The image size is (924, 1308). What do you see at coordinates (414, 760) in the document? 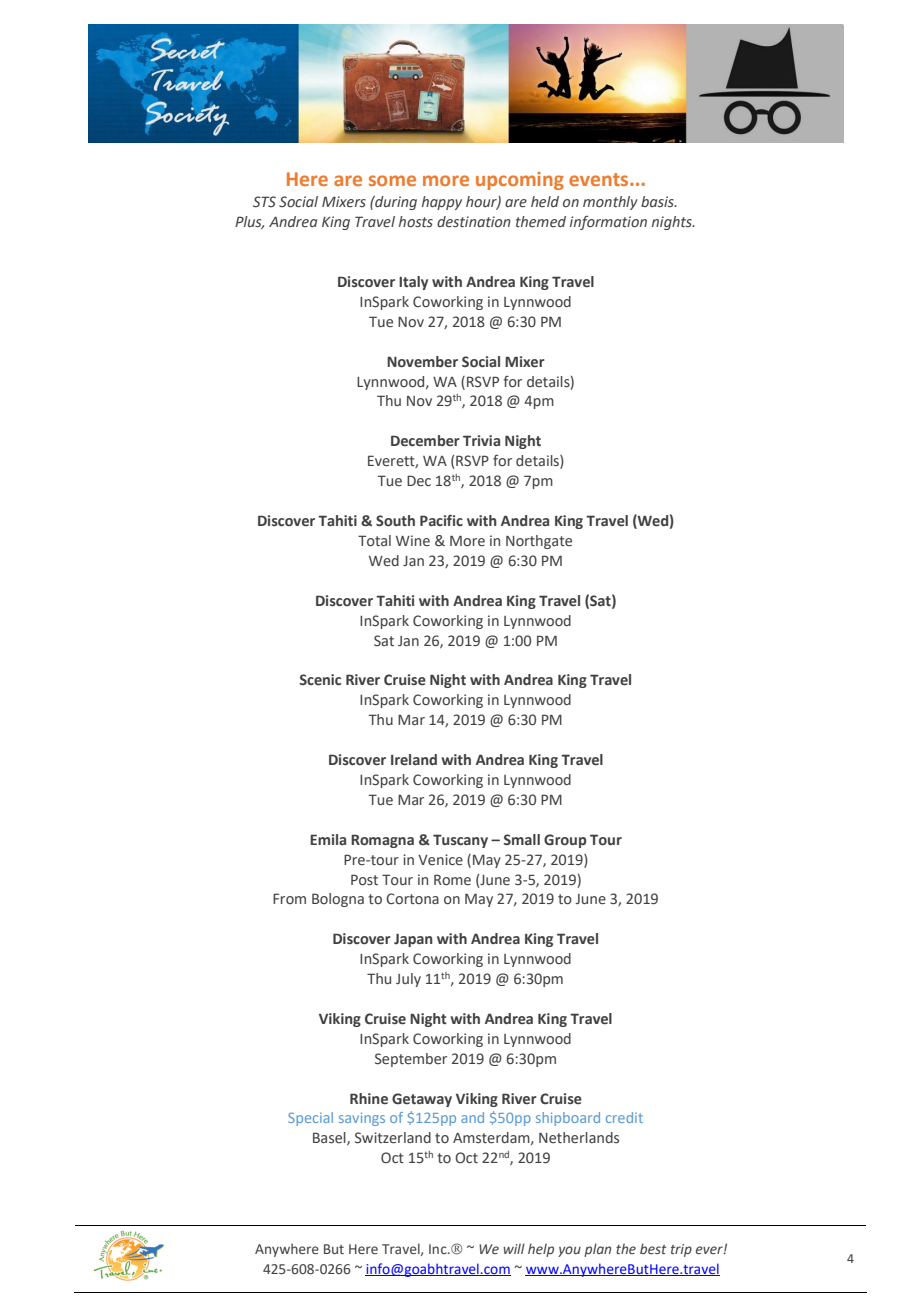
I see `Ireland` at bounding box center [414, 760].
